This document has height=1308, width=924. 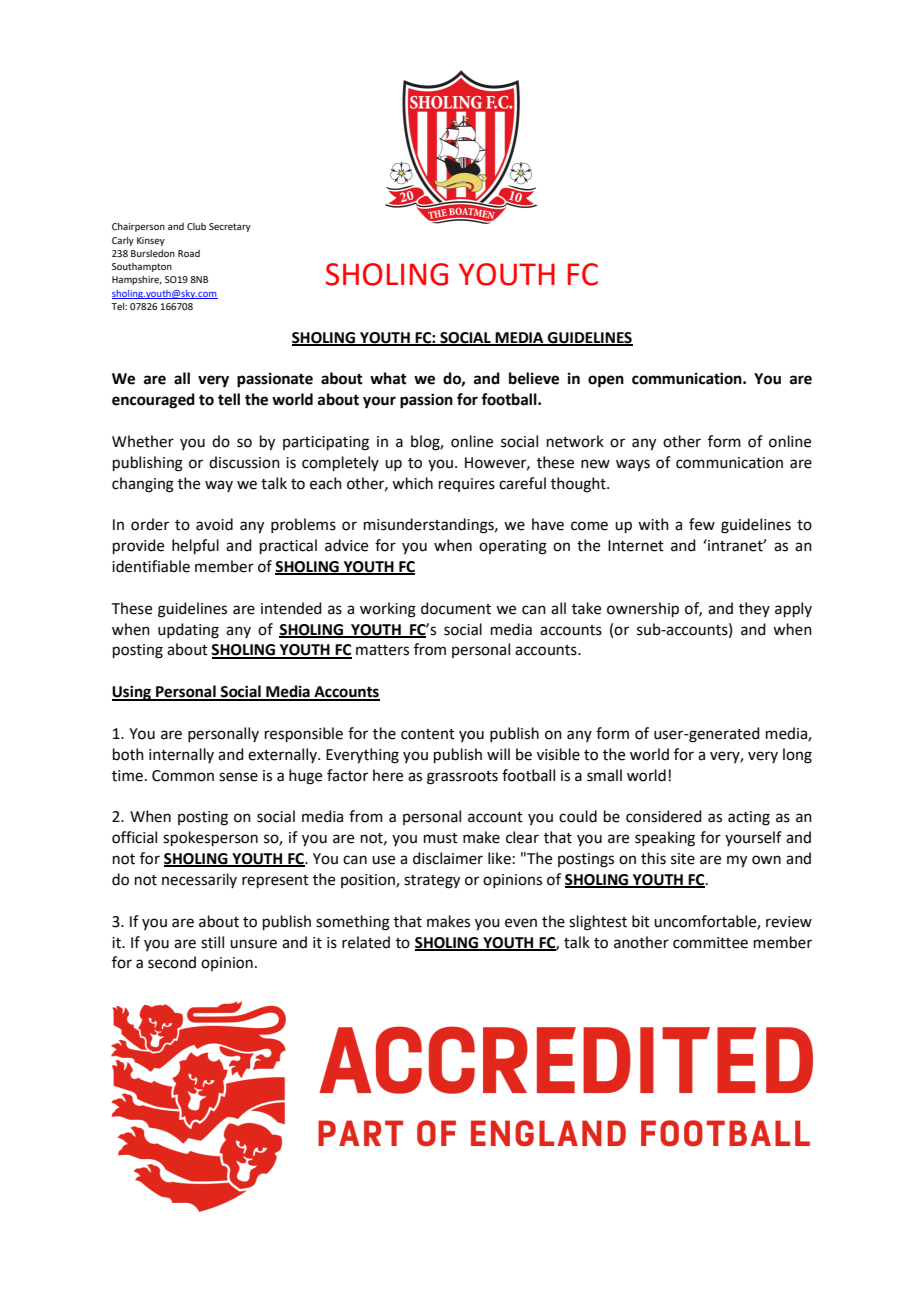 I want to click on even, so click(x=521, y=923).
